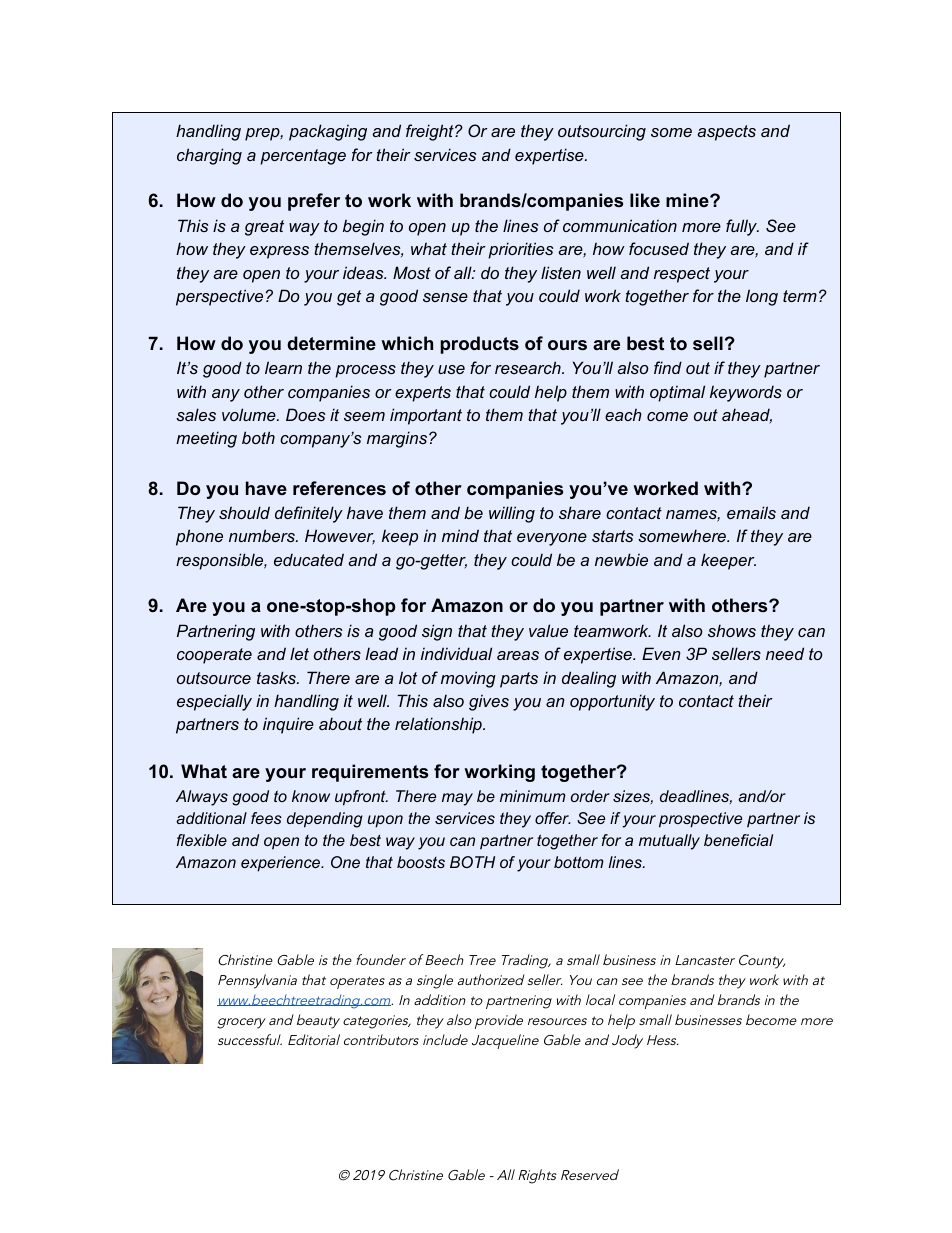 Image resolution: width=952 pixels, height=1233 pixels. I want to click on sign, so click(437, 632).
